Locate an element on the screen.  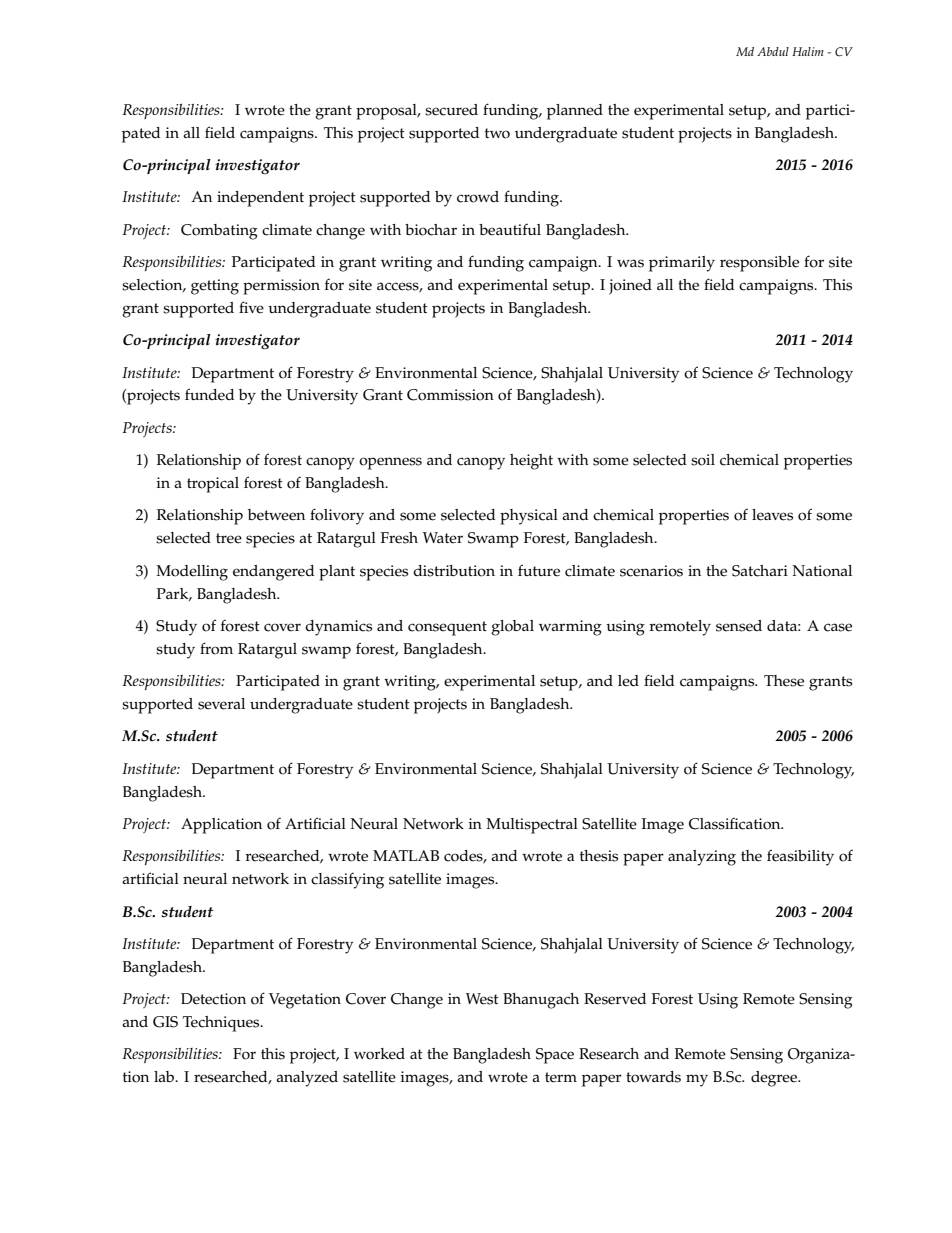
leaves is located at coordinates (772, 515).
